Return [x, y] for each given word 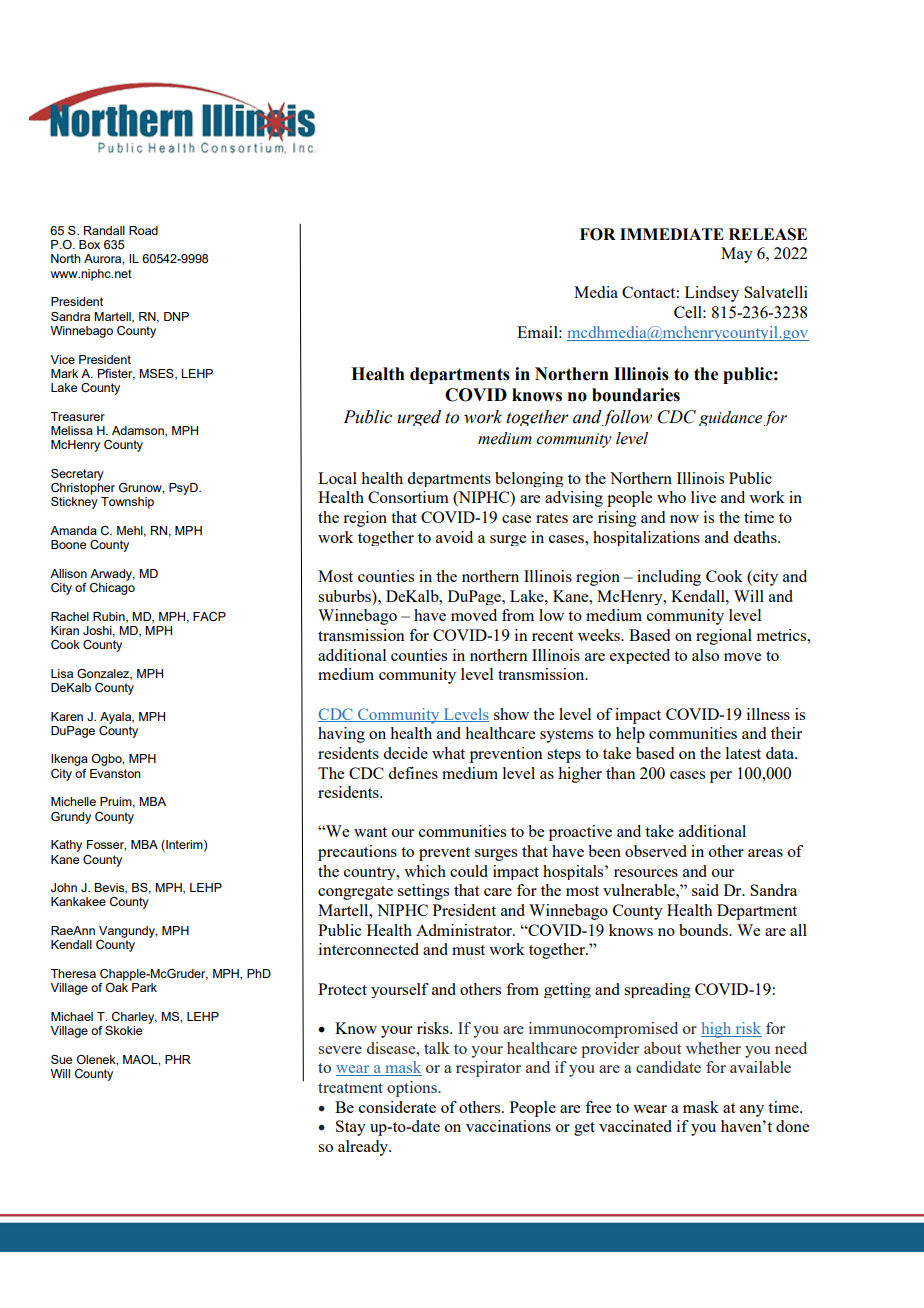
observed [656, 851]
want [370, 832]
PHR [178, 1059]
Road [143, 230]
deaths [756, 537]
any [752, 1111]
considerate [397, 1107]
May [737, 255]
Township [127, 503]
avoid [454, 537]
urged [419, 418]
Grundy [71, 818]
